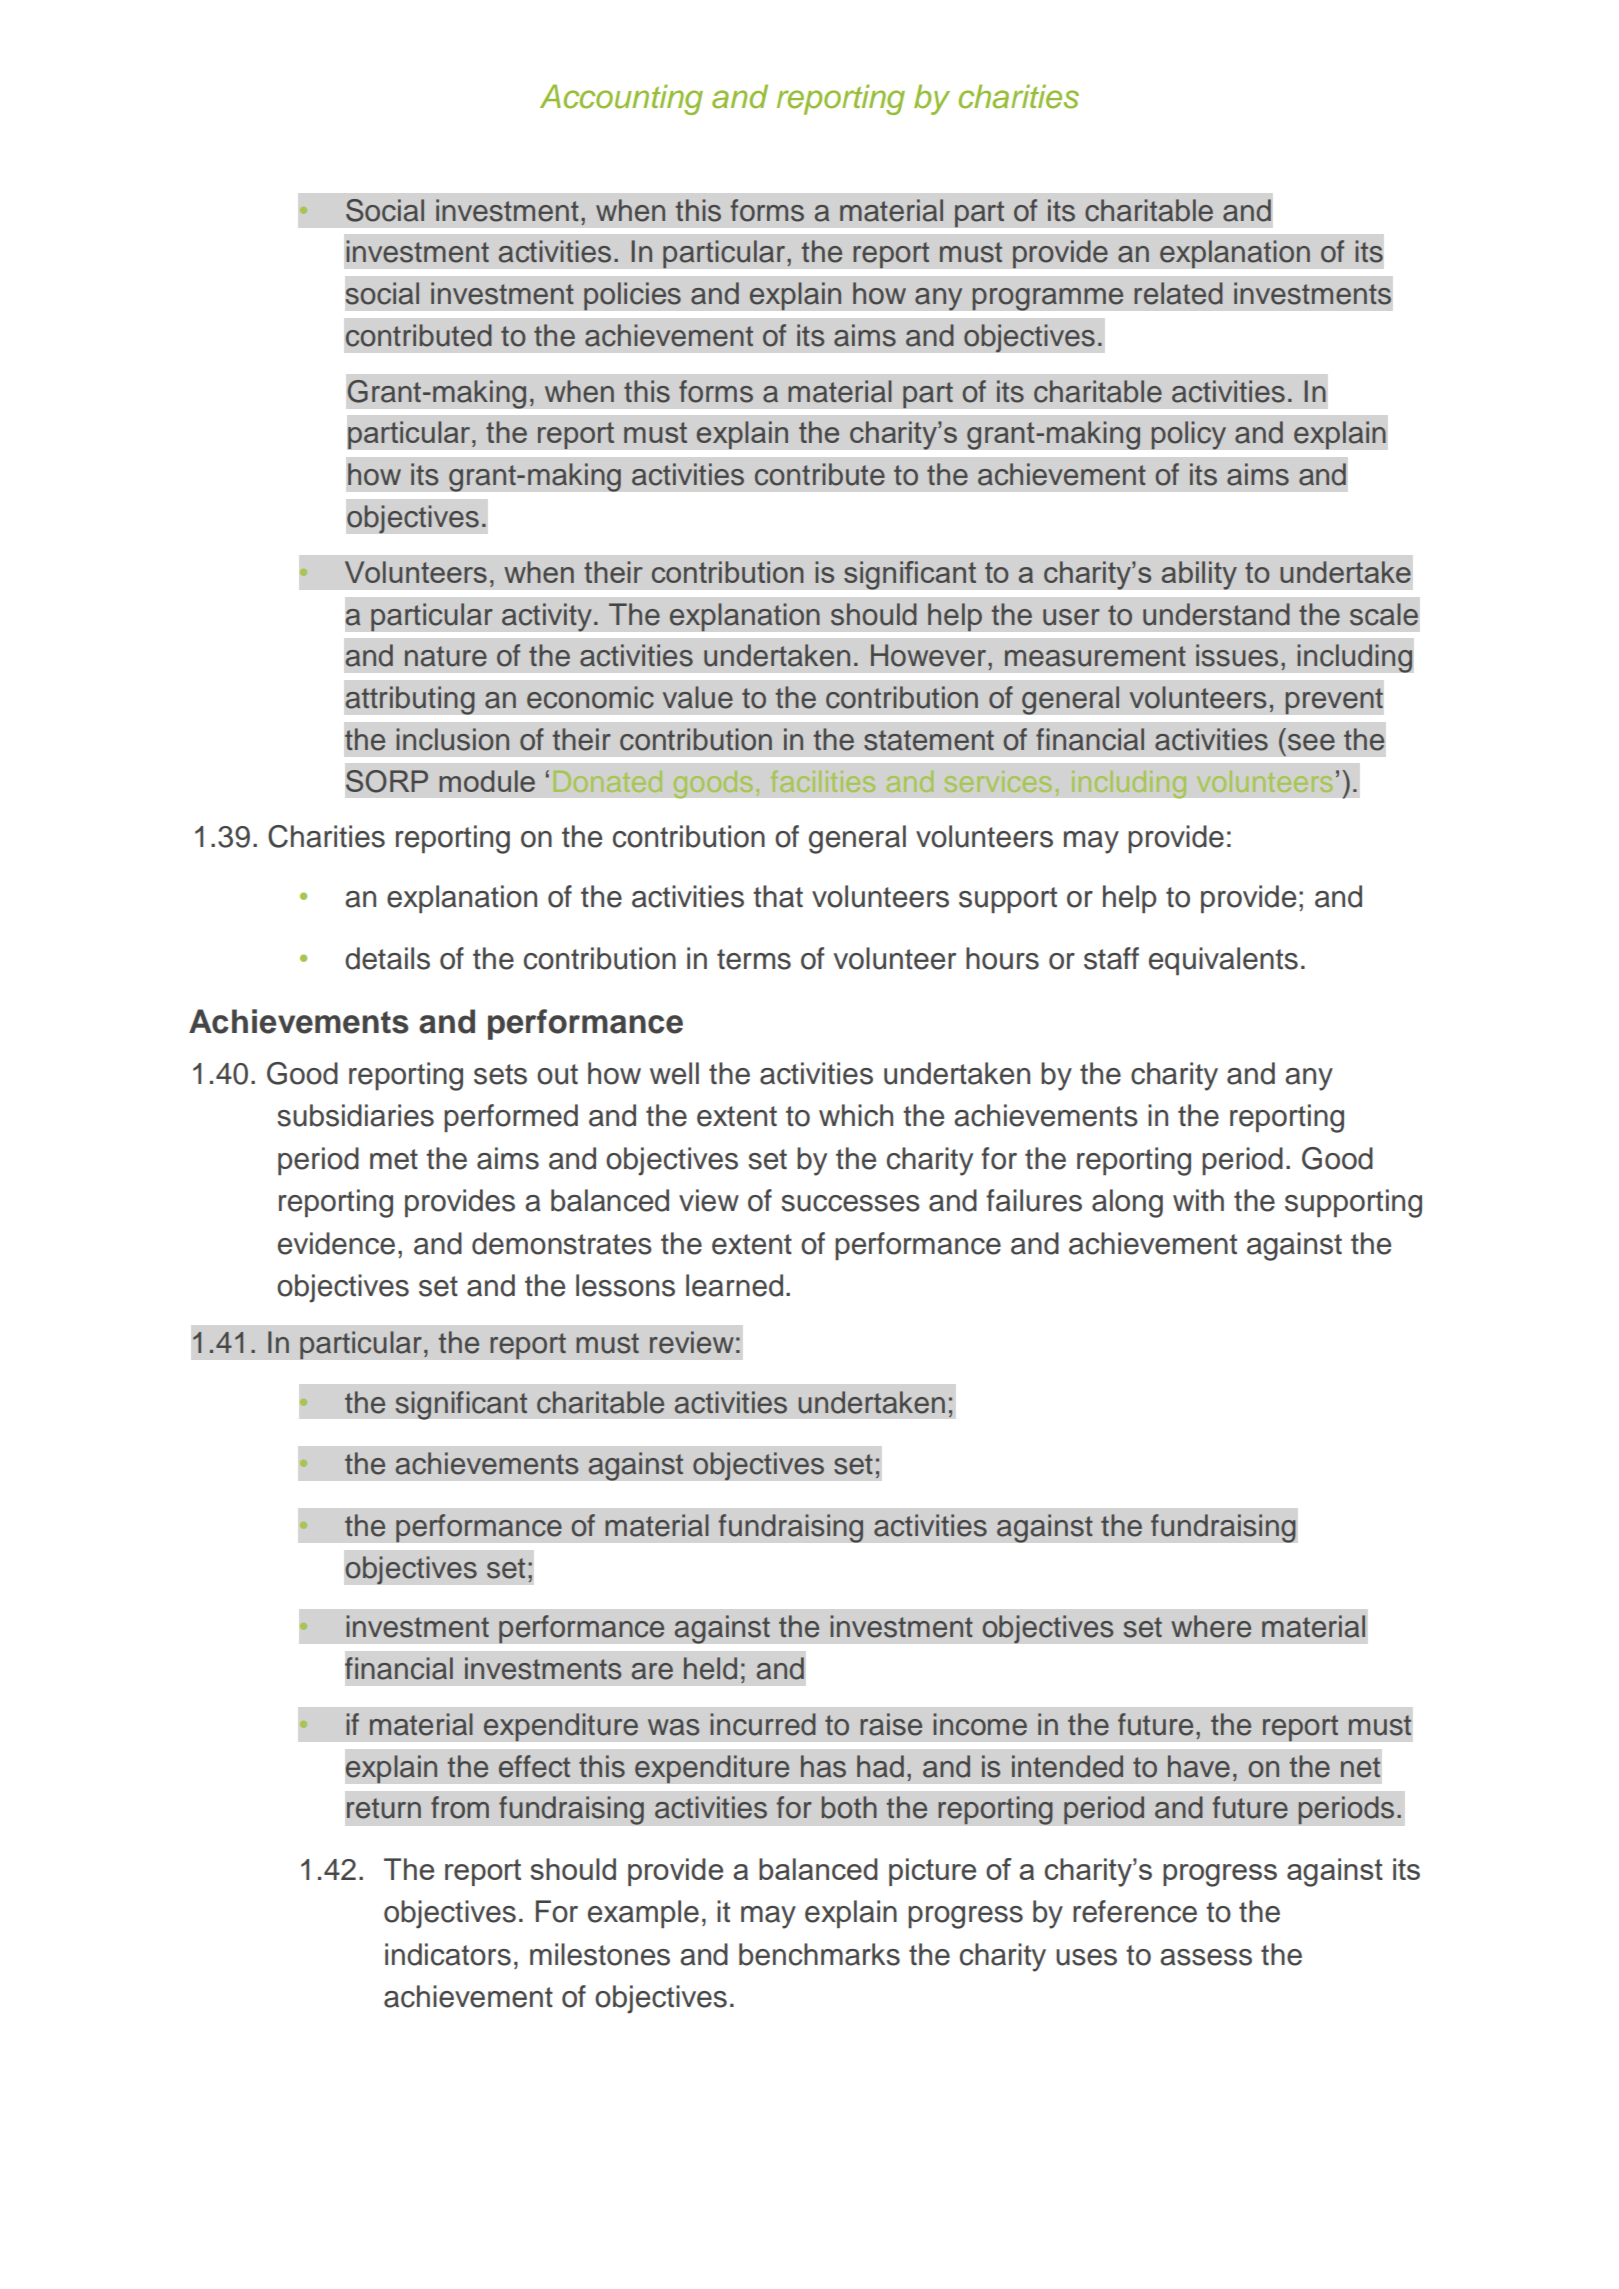 This screenshot has height=2289, width=1619. I want to click on where, so click(1211, 1626).
